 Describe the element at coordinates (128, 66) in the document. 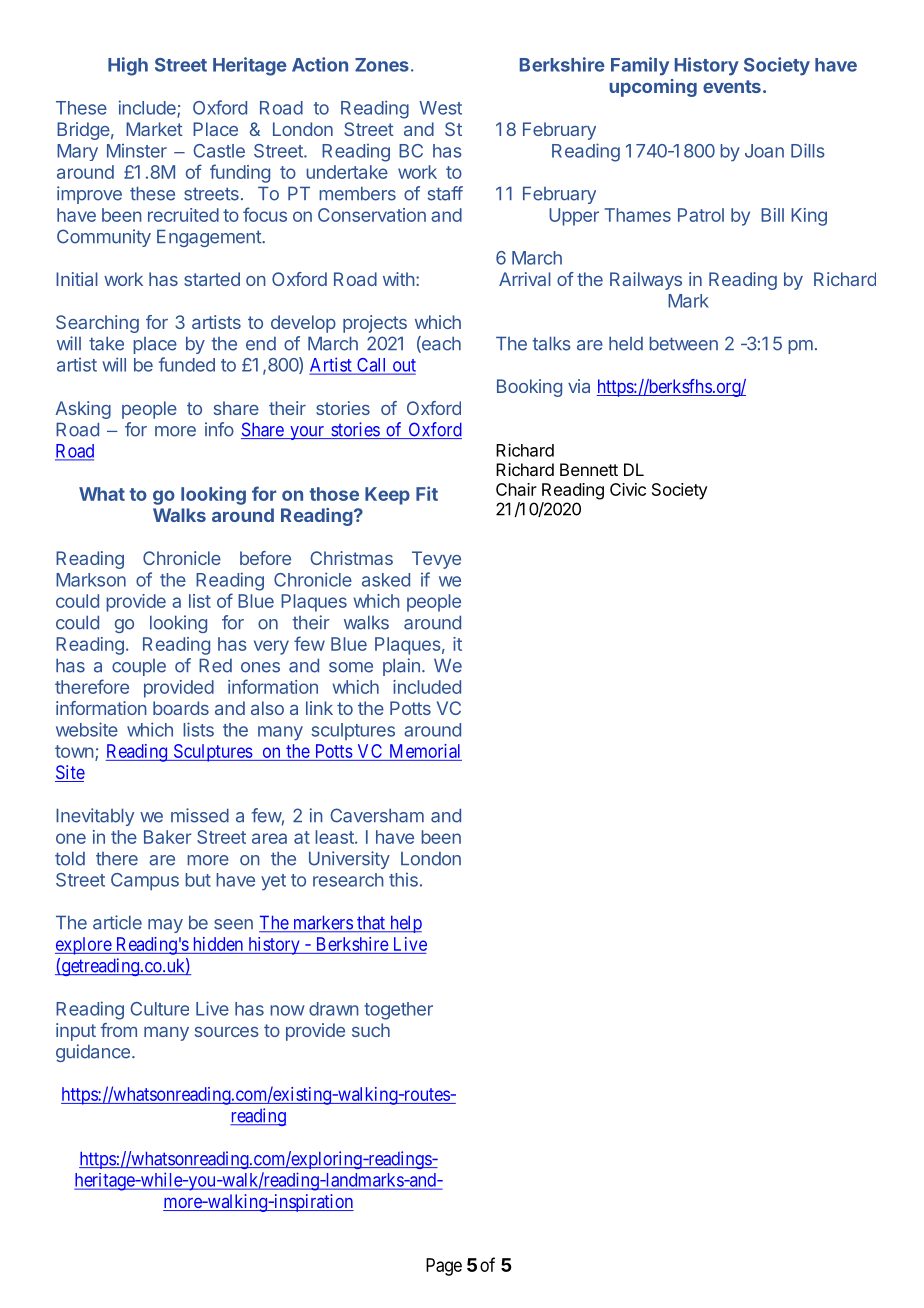

I see `High` at that location.
